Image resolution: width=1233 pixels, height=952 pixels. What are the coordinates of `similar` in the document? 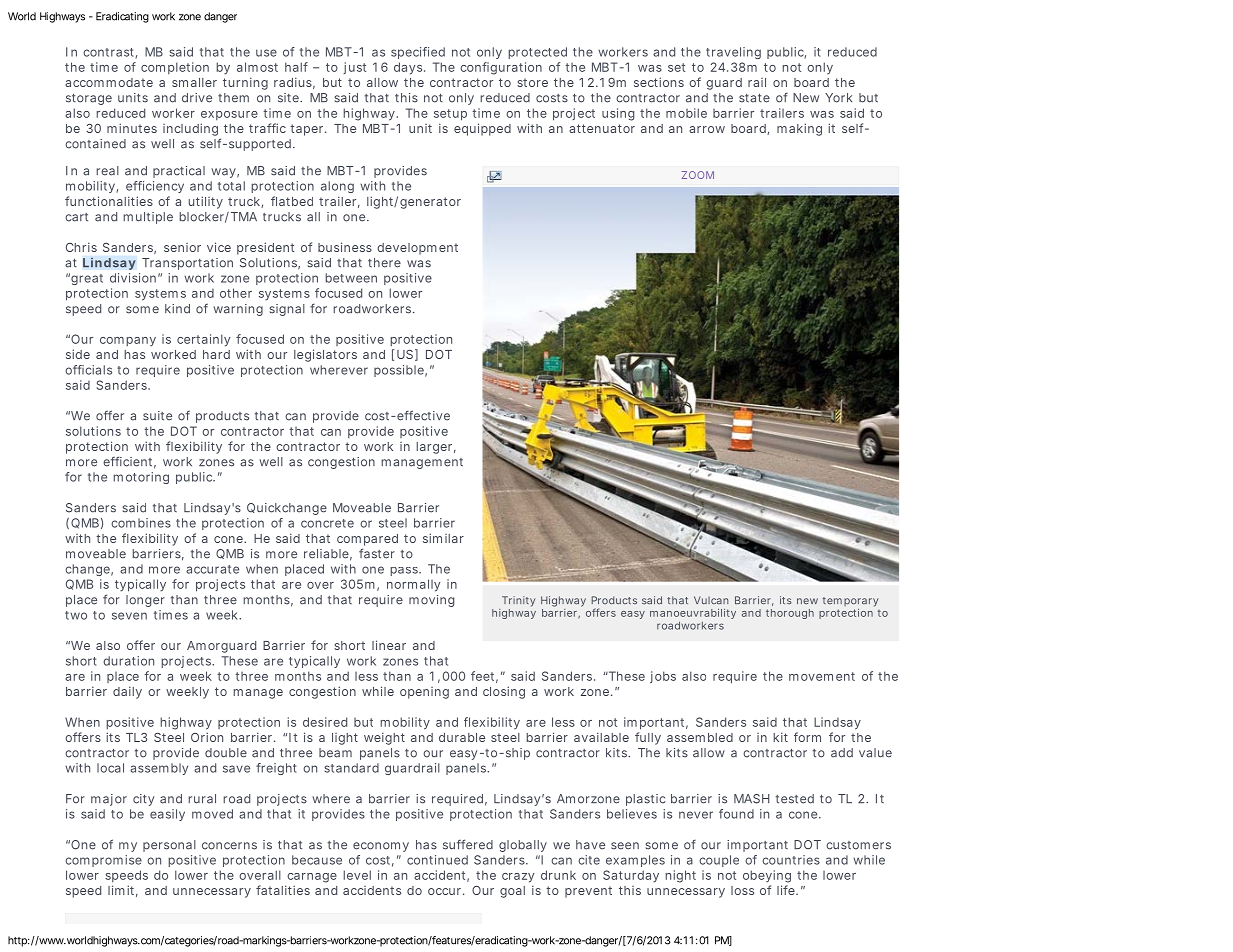 It's located at (443, 538).
